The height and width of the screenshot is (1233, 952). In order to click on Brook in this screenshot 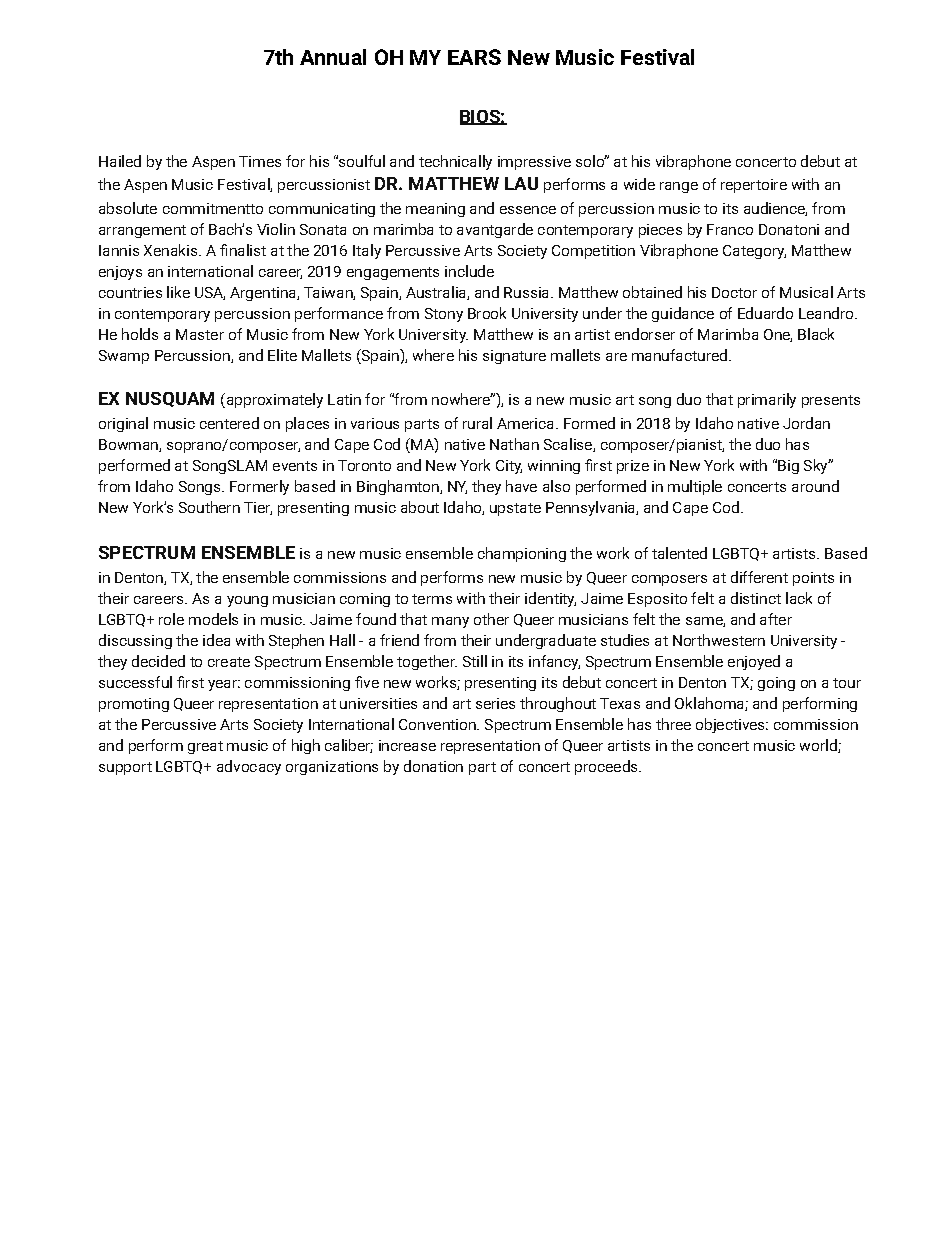, I will do `click(487, 313)`.
